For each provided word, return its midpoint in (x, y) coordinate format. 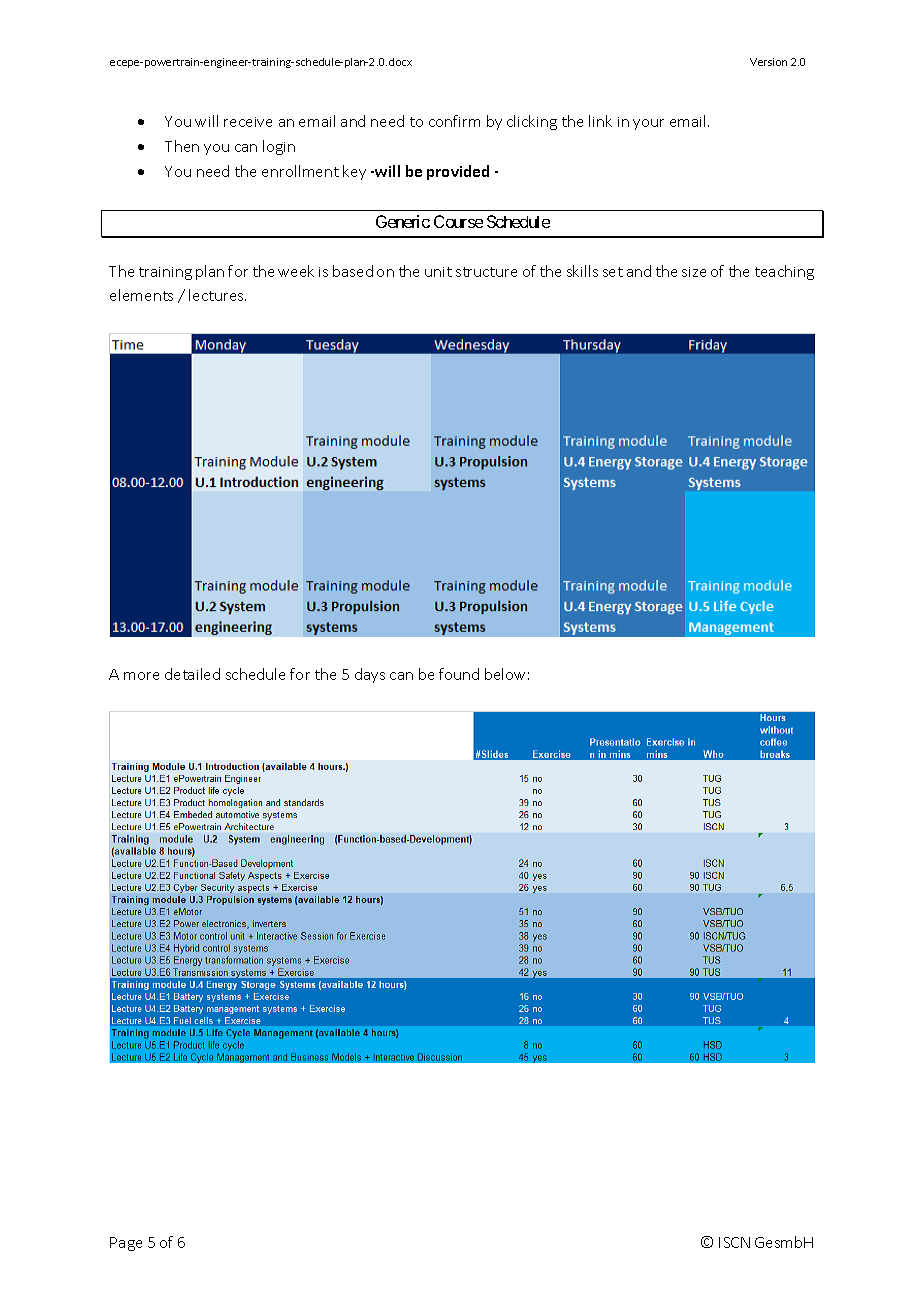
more (141, 676)
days (370, 675)
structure (486, 272)
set (613, 272)
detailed (192, 674)
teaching (784, 272)
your (648, 124)
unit (438, 272)
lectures (217, 295)
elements (141, 295)
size (694, 272)
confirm (454, 121)
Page (126, 1244)
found (459, 674)
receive (248, 122)
